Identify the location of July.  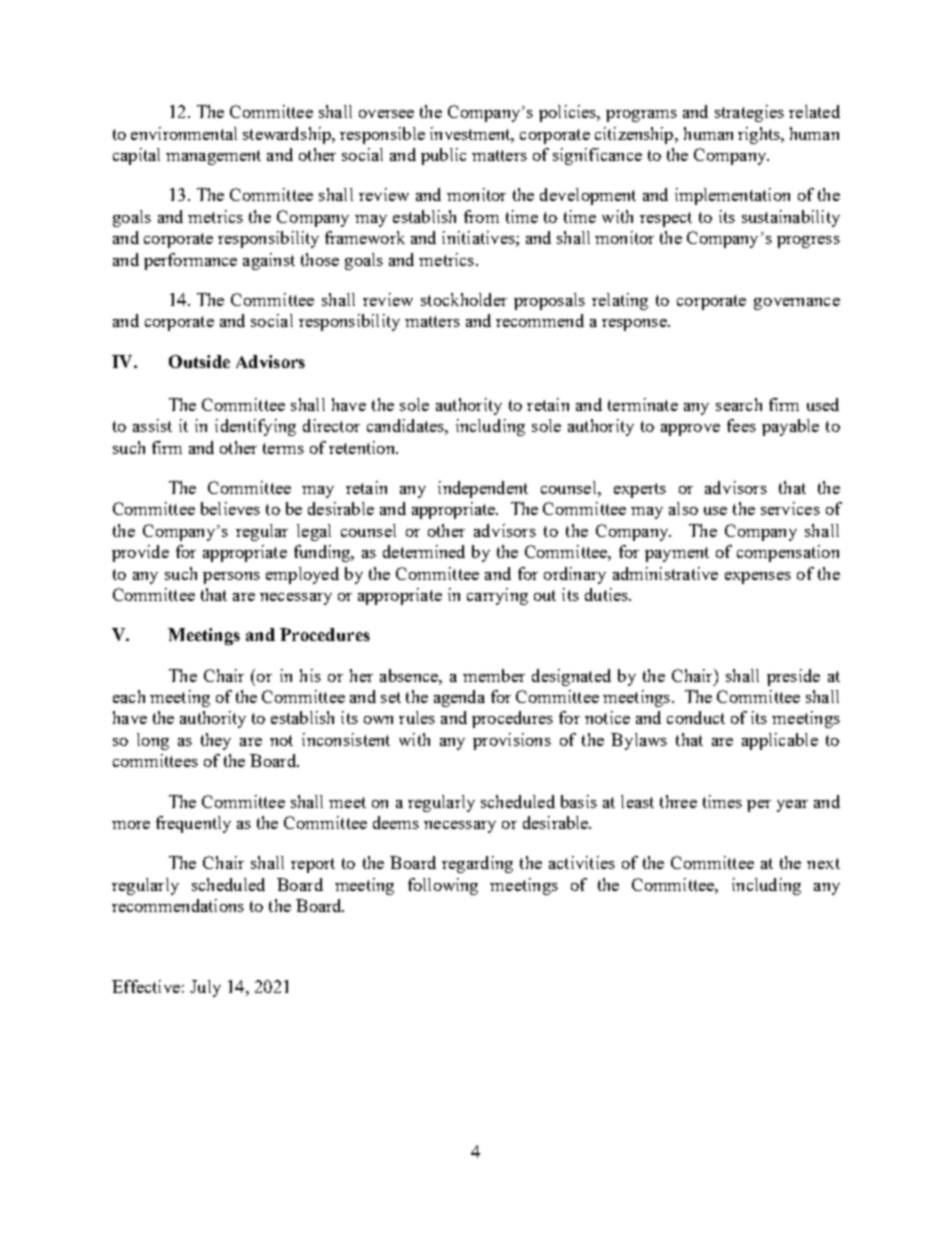
(205, 988).
